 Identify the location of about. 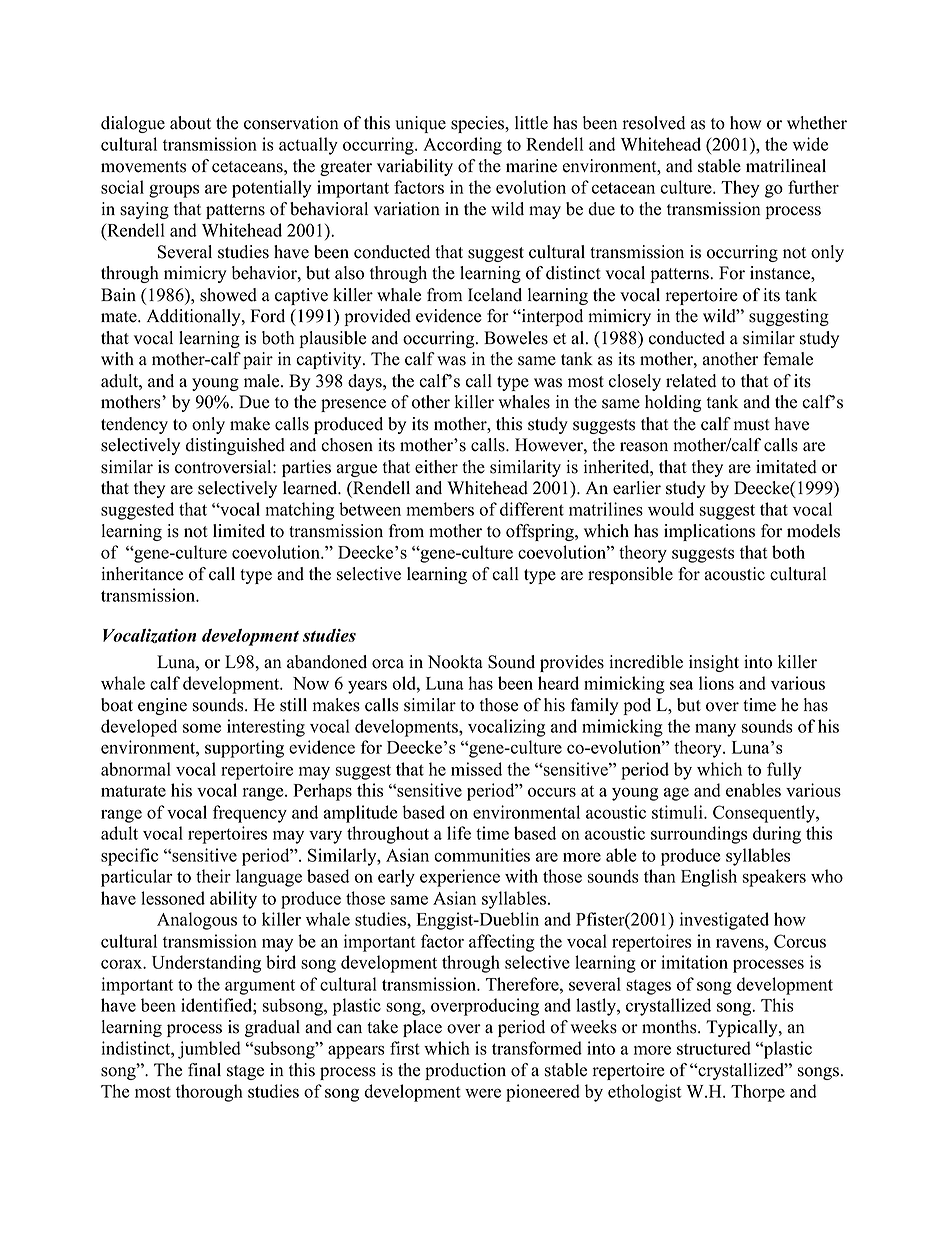
(190, 123).
